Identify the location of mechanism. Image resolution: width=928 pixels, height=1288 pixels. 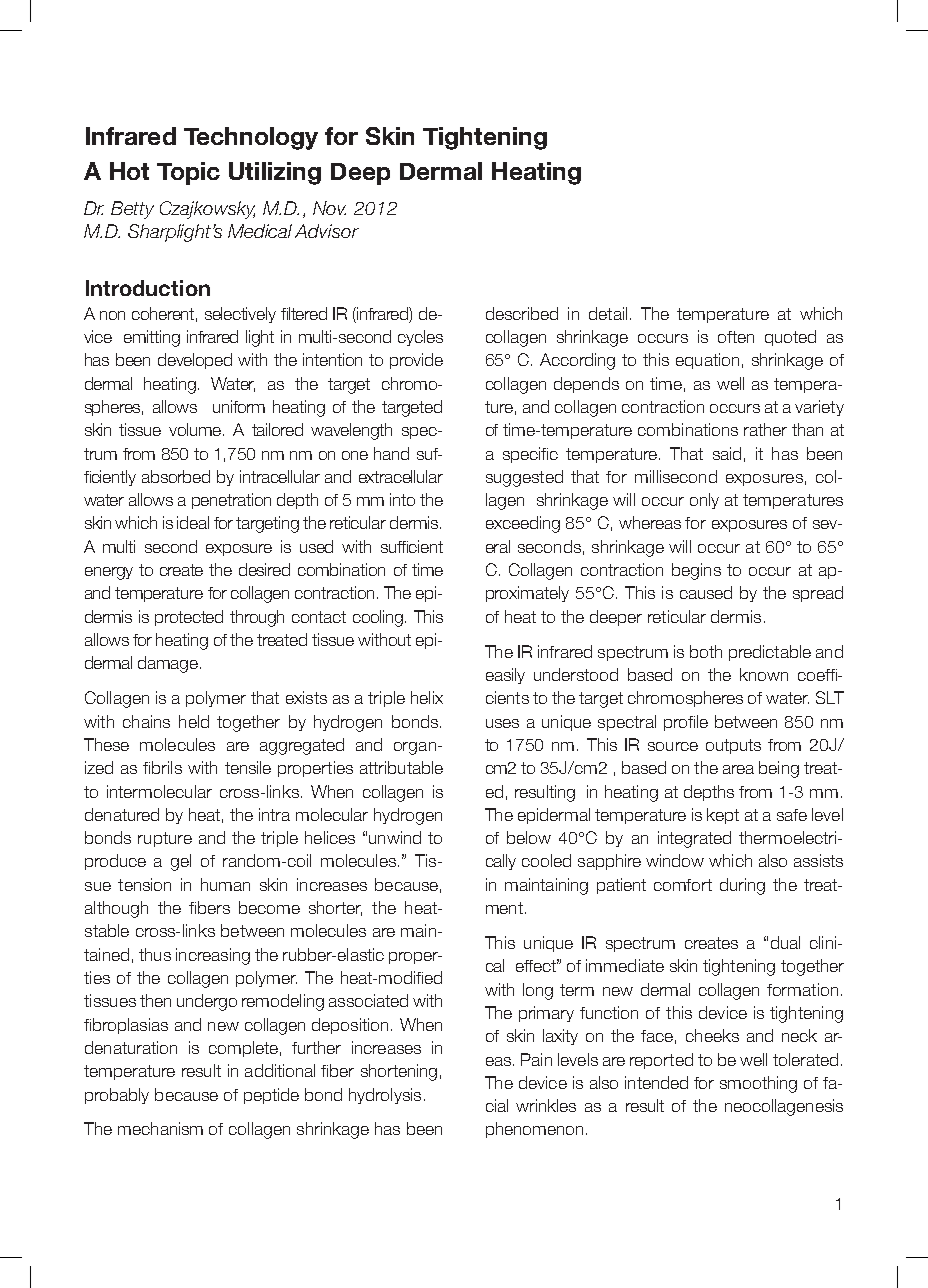
(160, 1128).
